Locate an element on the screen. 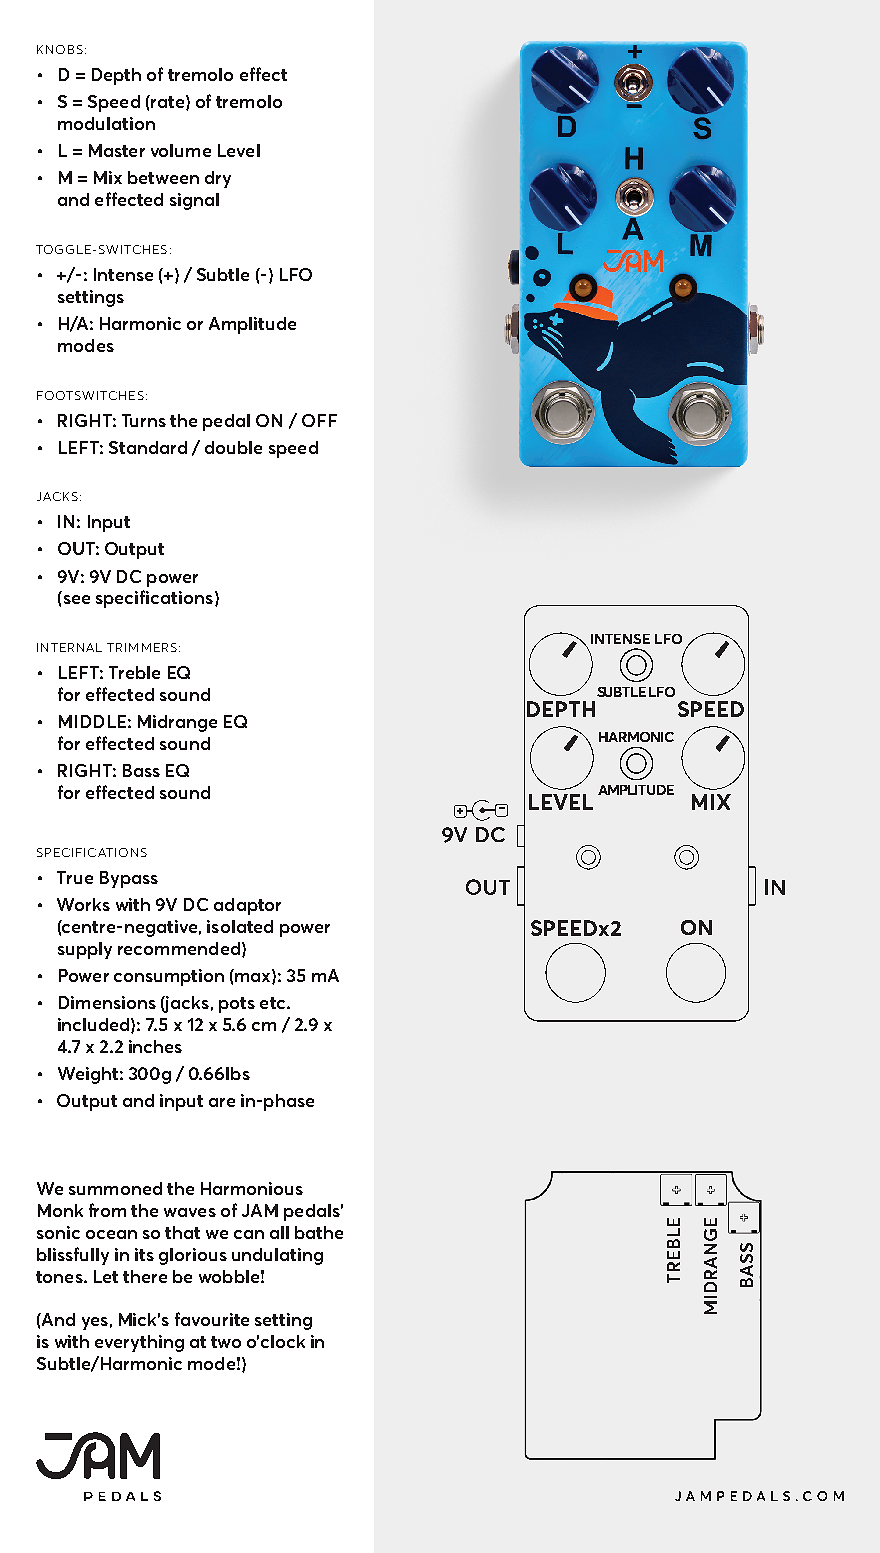  dry is located at coordinates (218, 179).
